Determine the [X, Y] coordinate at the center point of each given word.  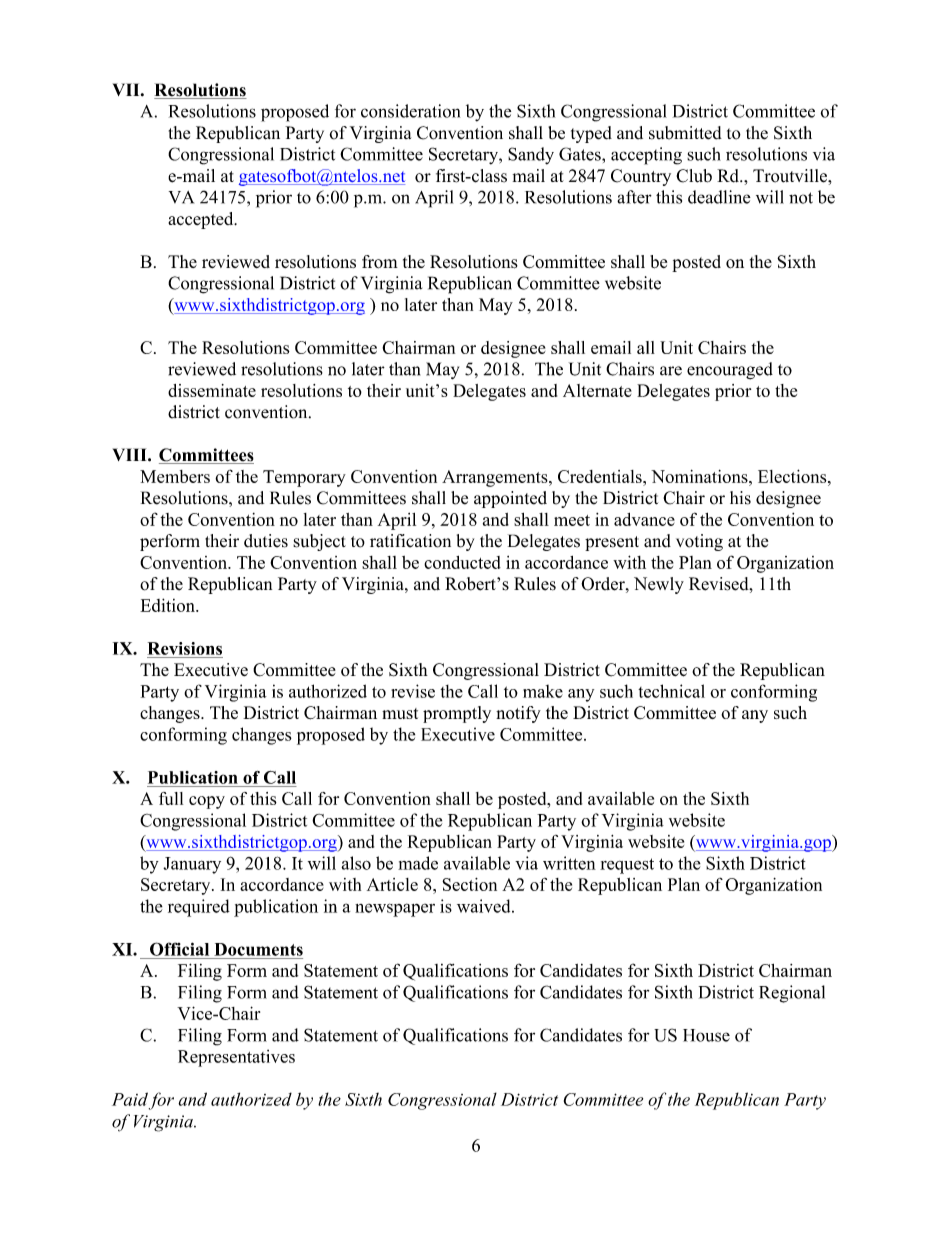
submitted [685, 133]
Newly [659, 585]
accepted [202, 220]
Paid [130, 1099]
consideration [410, 111]
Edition [168, 605]
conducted [462, 562]
